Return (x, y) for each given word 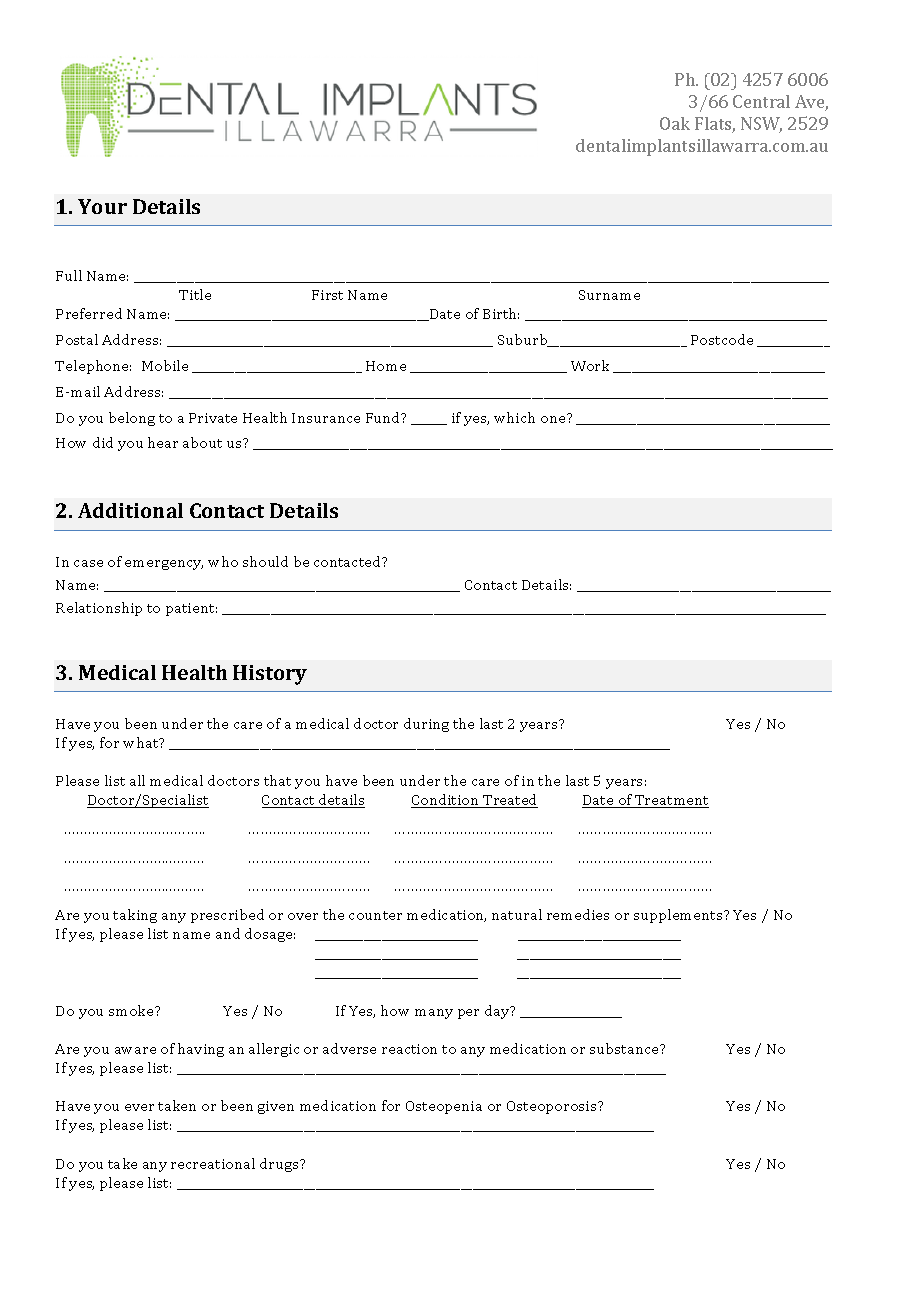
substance (625, 1048)
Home (386, 366)
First (327, 295)
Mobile (165, 365)
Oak (675, 123)
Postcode (722, 339)
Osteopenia (444, 1107)
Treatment (671, 801)
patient (191, 609)
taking (135, 916)
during (426, 725)
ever (139, 1107)
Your (102, 206)
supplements (679, 916)
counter (375, 915)
